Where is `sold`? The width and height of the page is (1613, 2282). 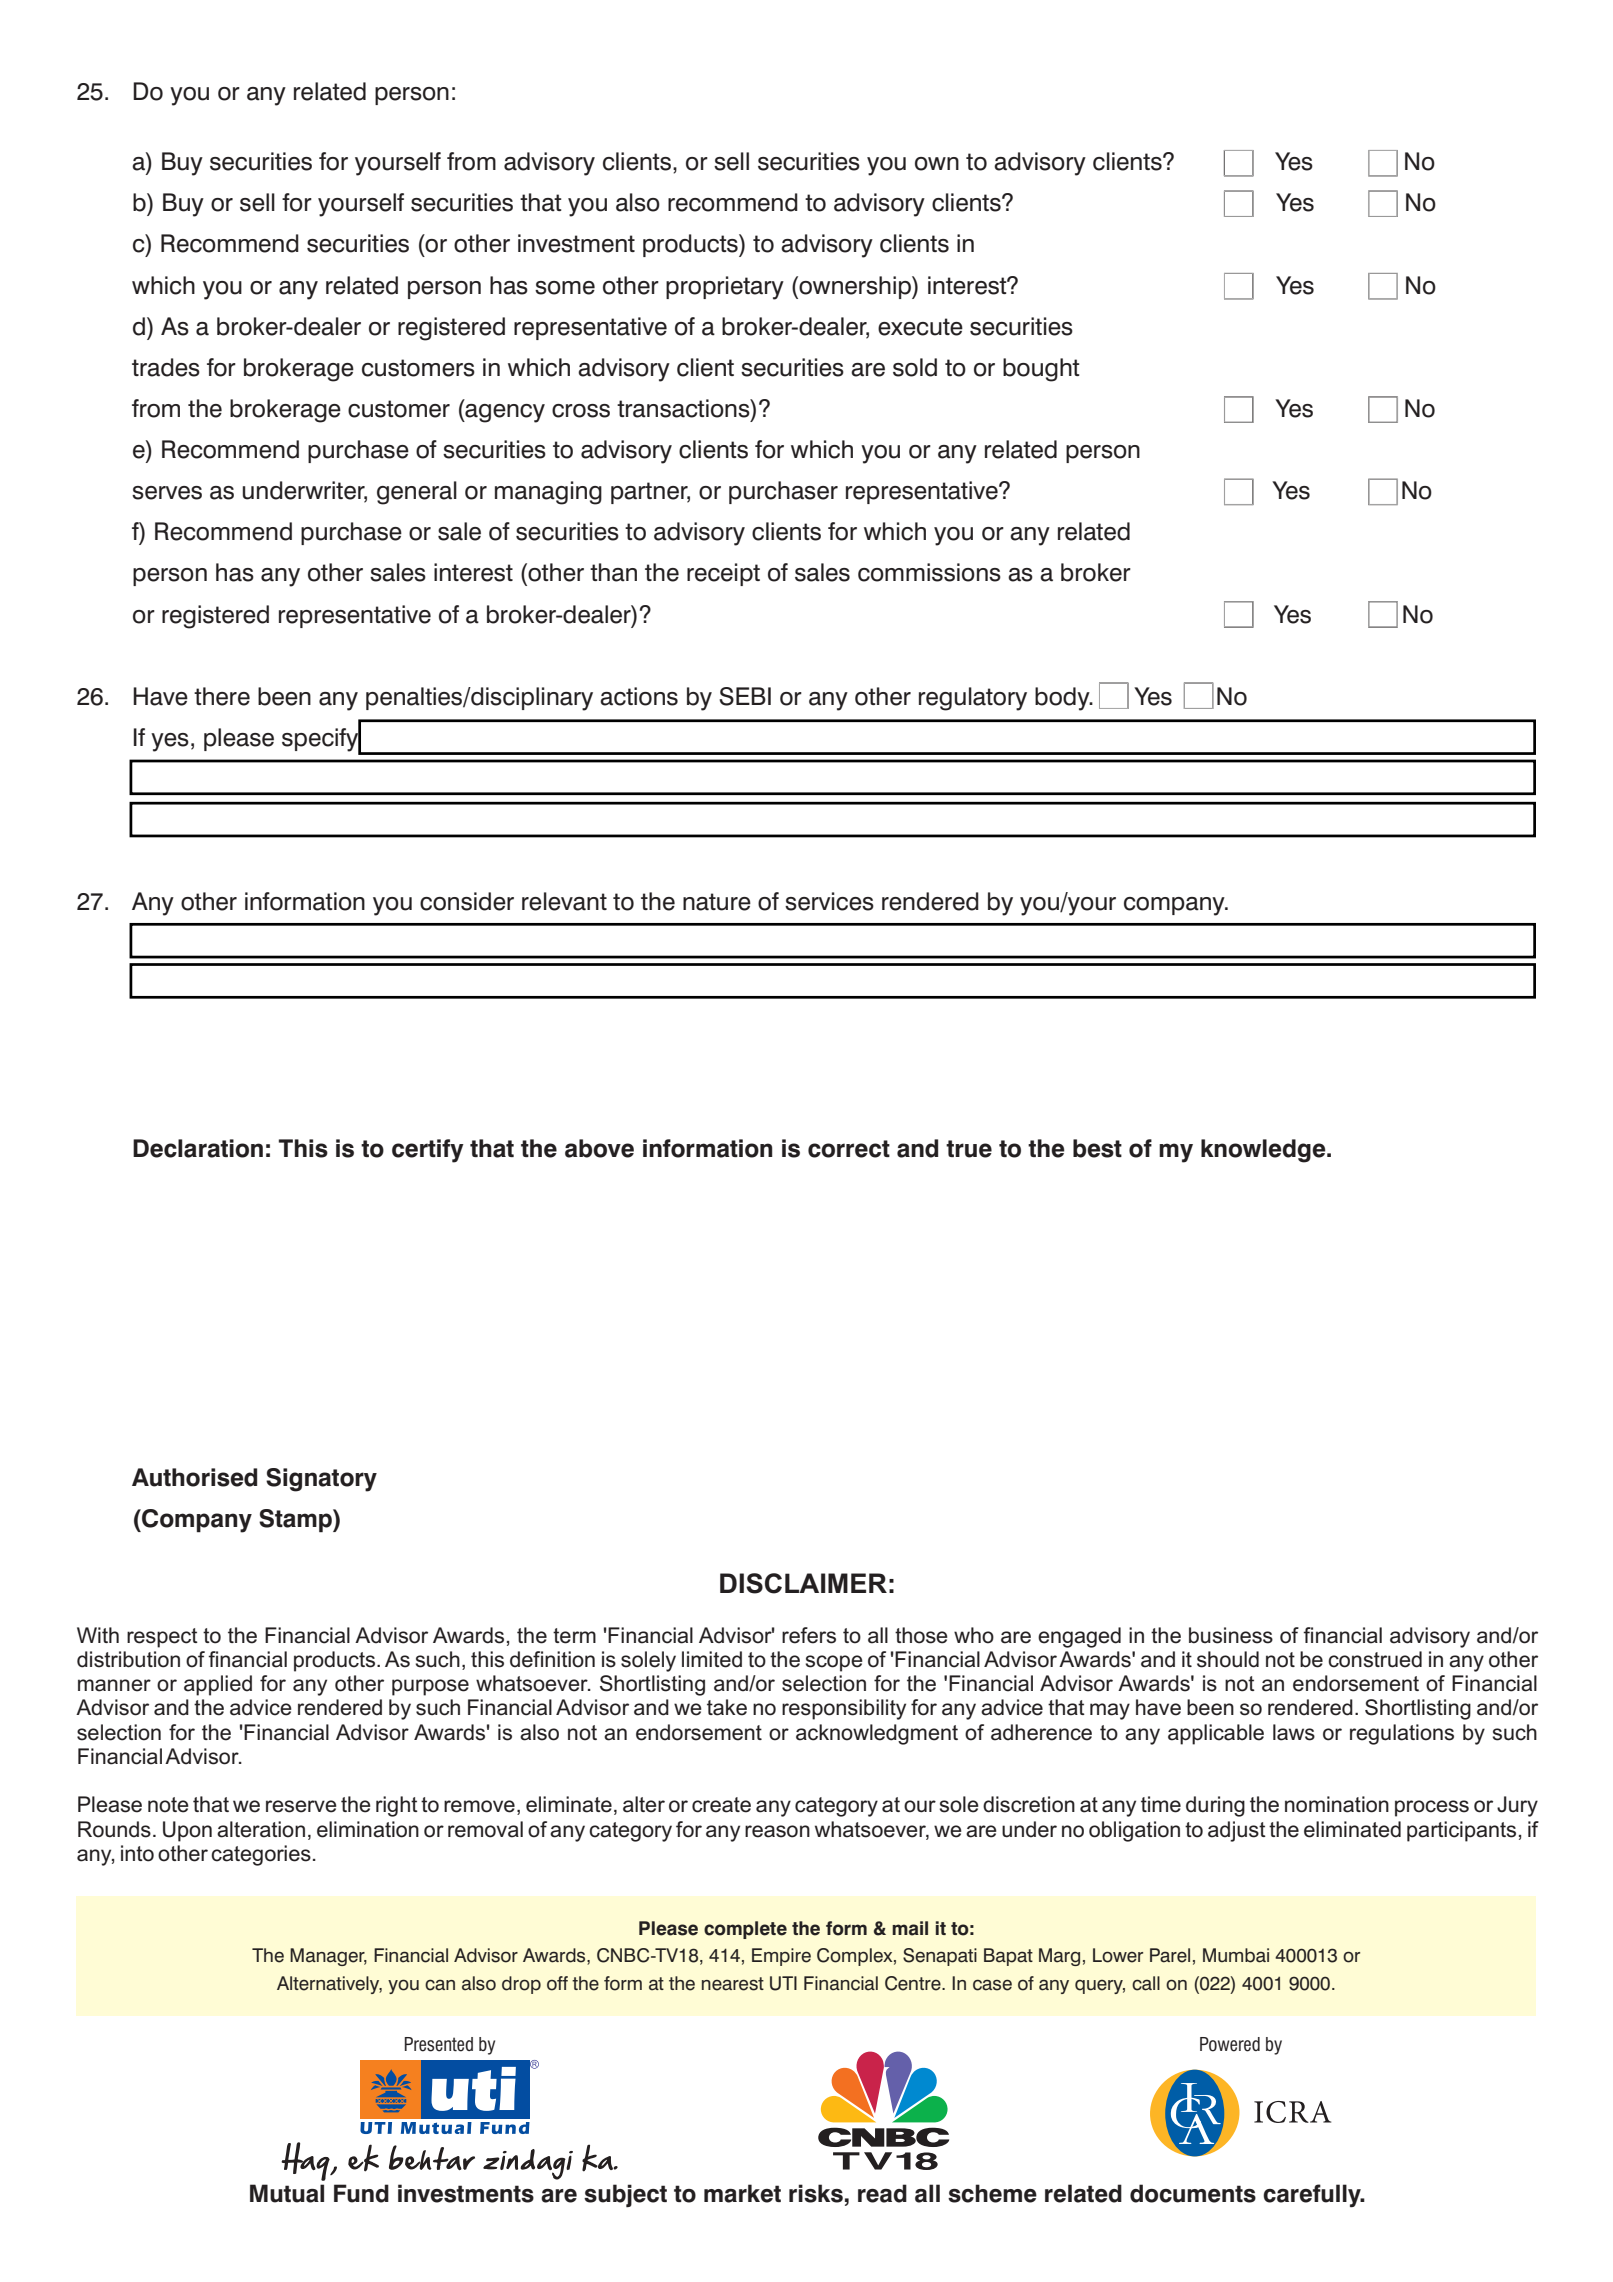 sold is located at coordinates (915, 367).
